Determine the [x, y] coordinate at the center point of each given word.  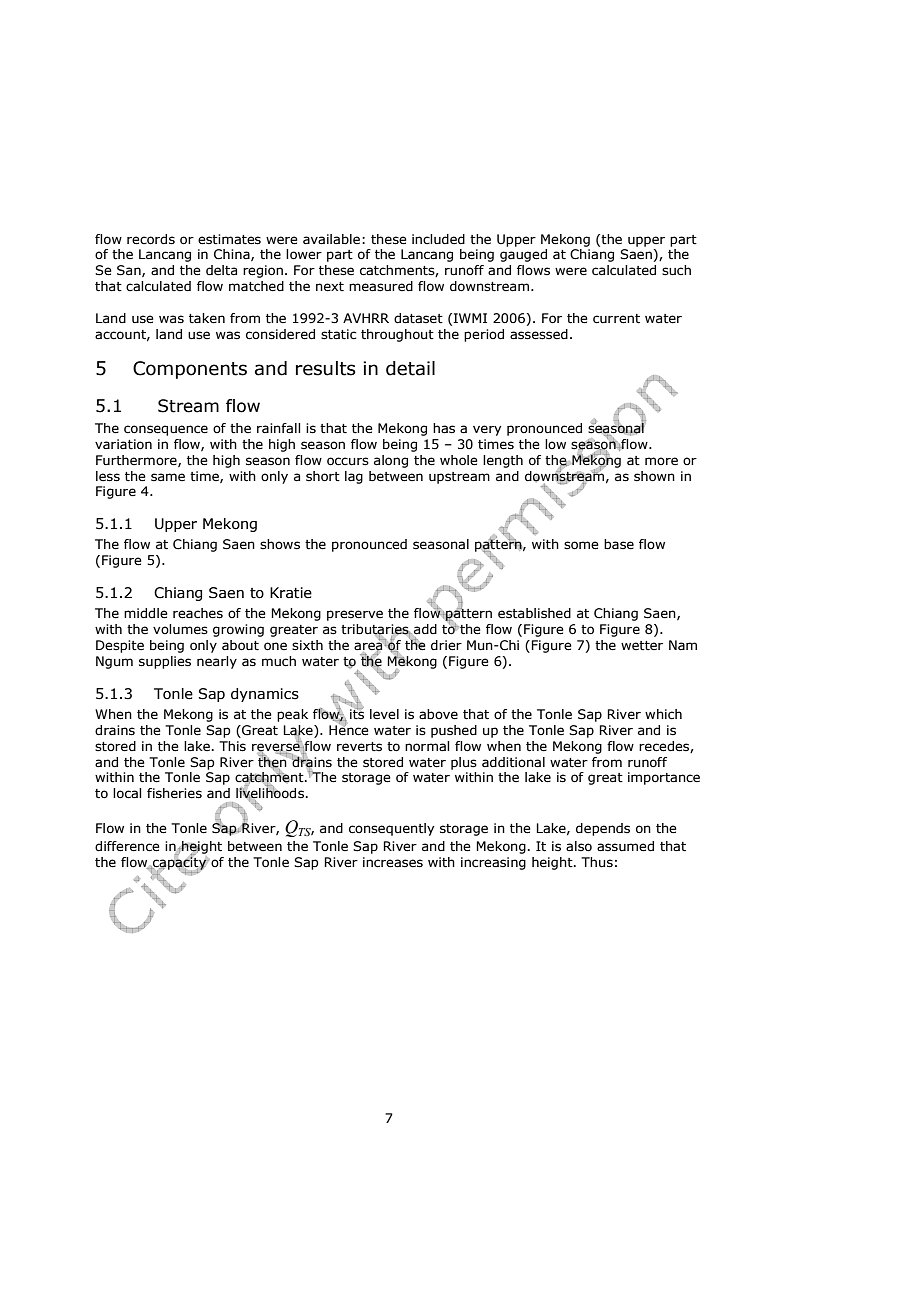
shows [280, 544]
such [676, 270]
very [487, 430]
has [444, 428]
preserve [355, 615]
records [151, 239]
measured [381, 286]
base [619, 544]
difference [127, 846]
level [384, 714]
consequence [166, 430]
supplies [165, 662]
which [663, 714]
